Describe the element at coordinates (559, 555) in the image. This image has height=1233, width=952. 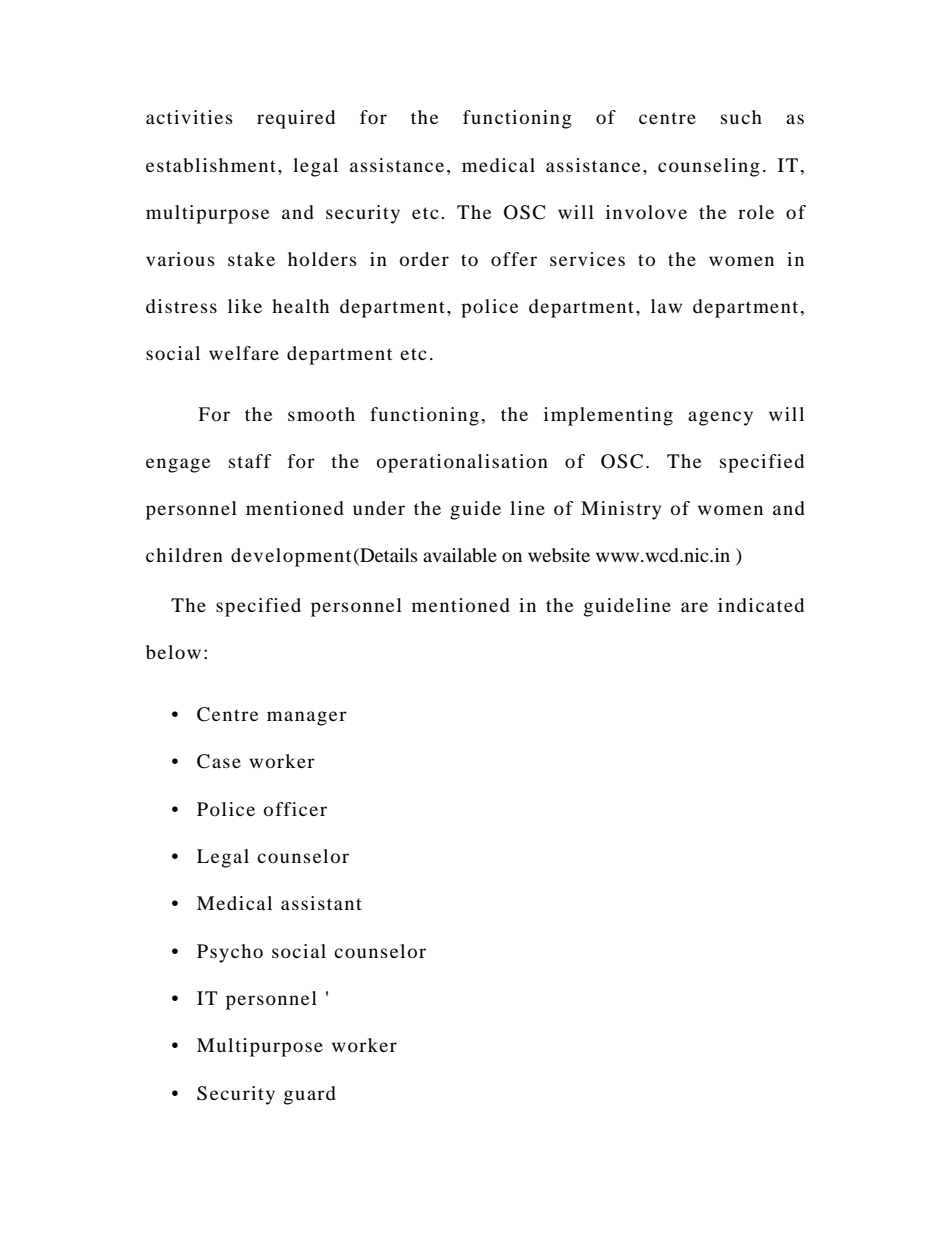
I see `website` at that location.
